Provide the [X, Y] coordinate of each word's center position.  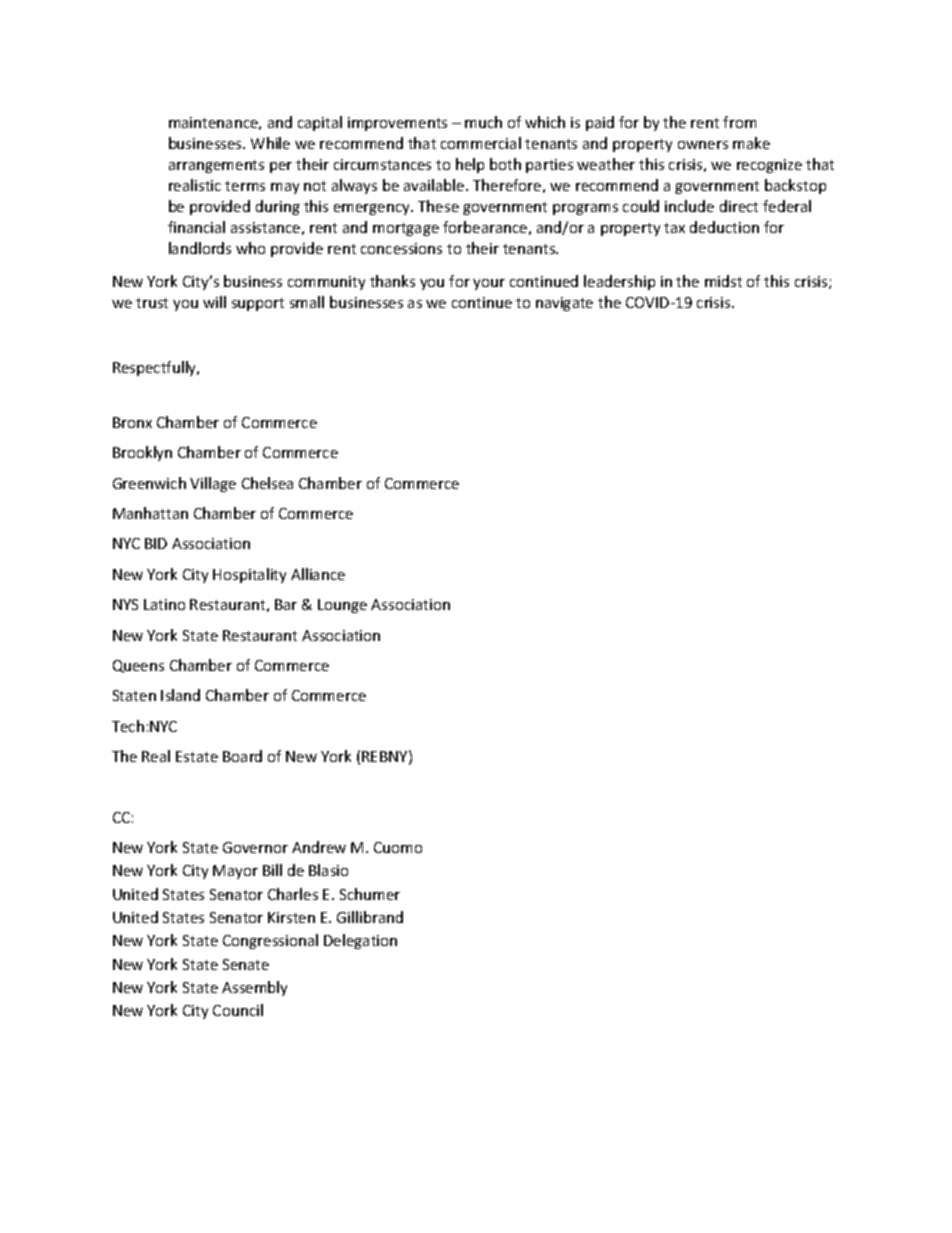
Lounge [342, 606]
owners [703, 145]
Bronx [132, 422]
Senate [246, 964]
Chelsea [267, 483]
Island [180, 695]
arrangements [216, 166]
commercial [481, 143]
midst [723, 281]
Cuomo [398, 847]
